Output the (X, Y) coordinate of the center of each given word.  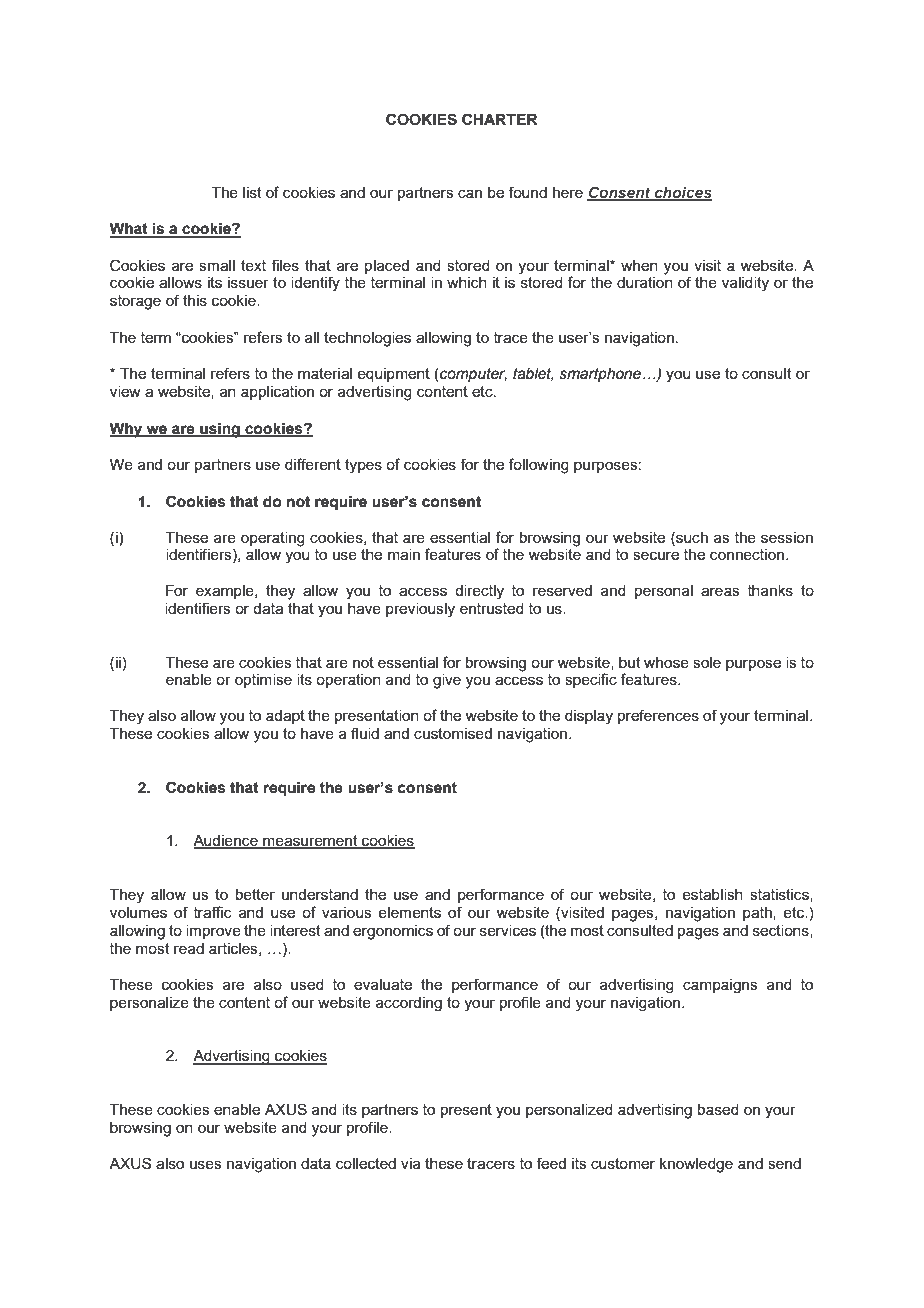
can (470, 193)
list (252, 192)
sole (707, 662)
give (447, 681)
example (226, 592)
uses (206, 1164)
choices (682, 193)
